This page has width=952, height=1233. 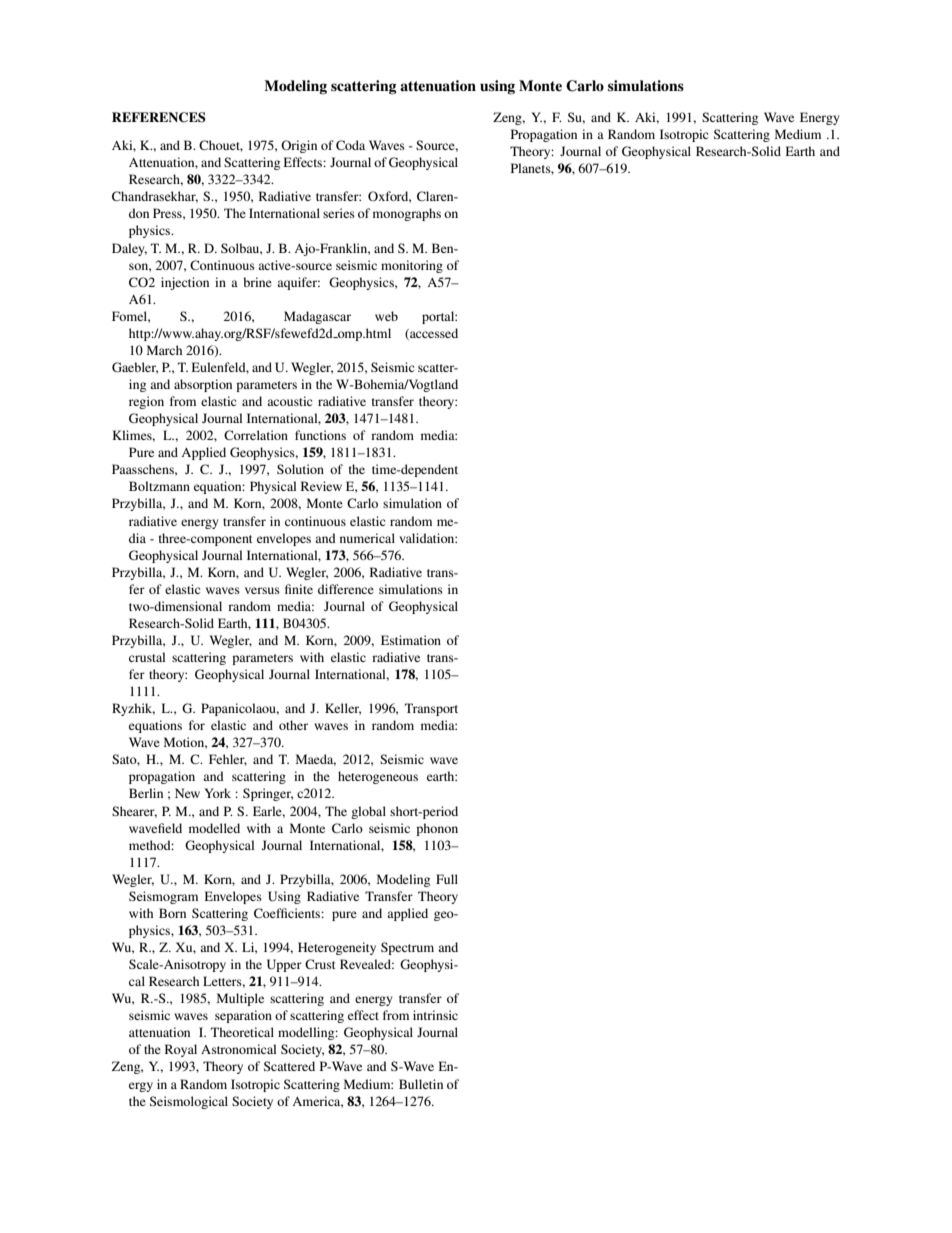 I want to click on monographs, so click(x=407, y=214).
